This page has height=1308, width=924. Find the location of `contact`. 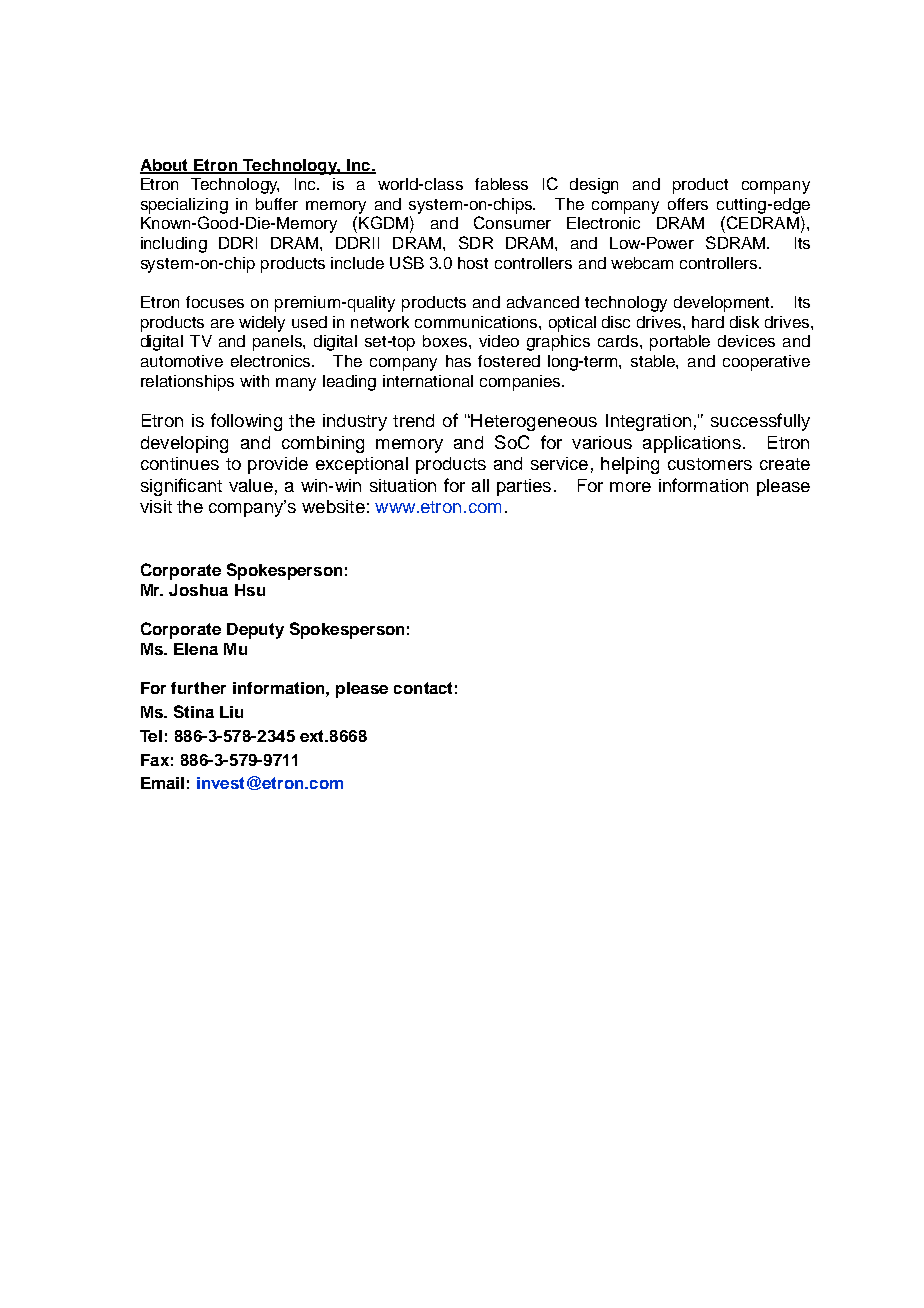

contact is located at coordinates (423, 688).
